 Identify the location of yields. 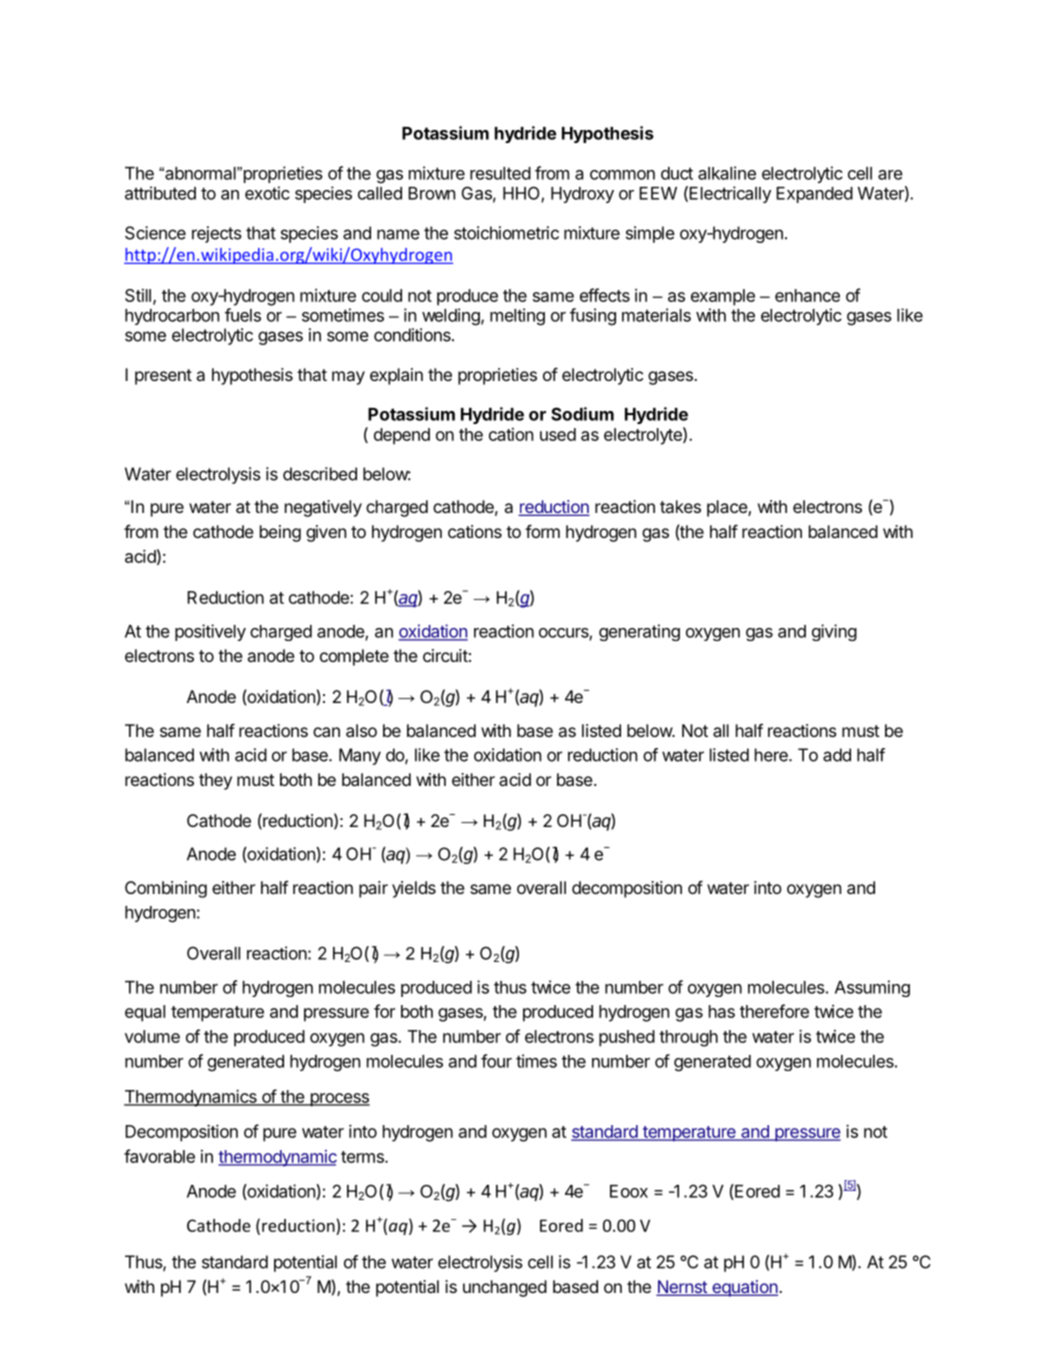
(414, 889).
